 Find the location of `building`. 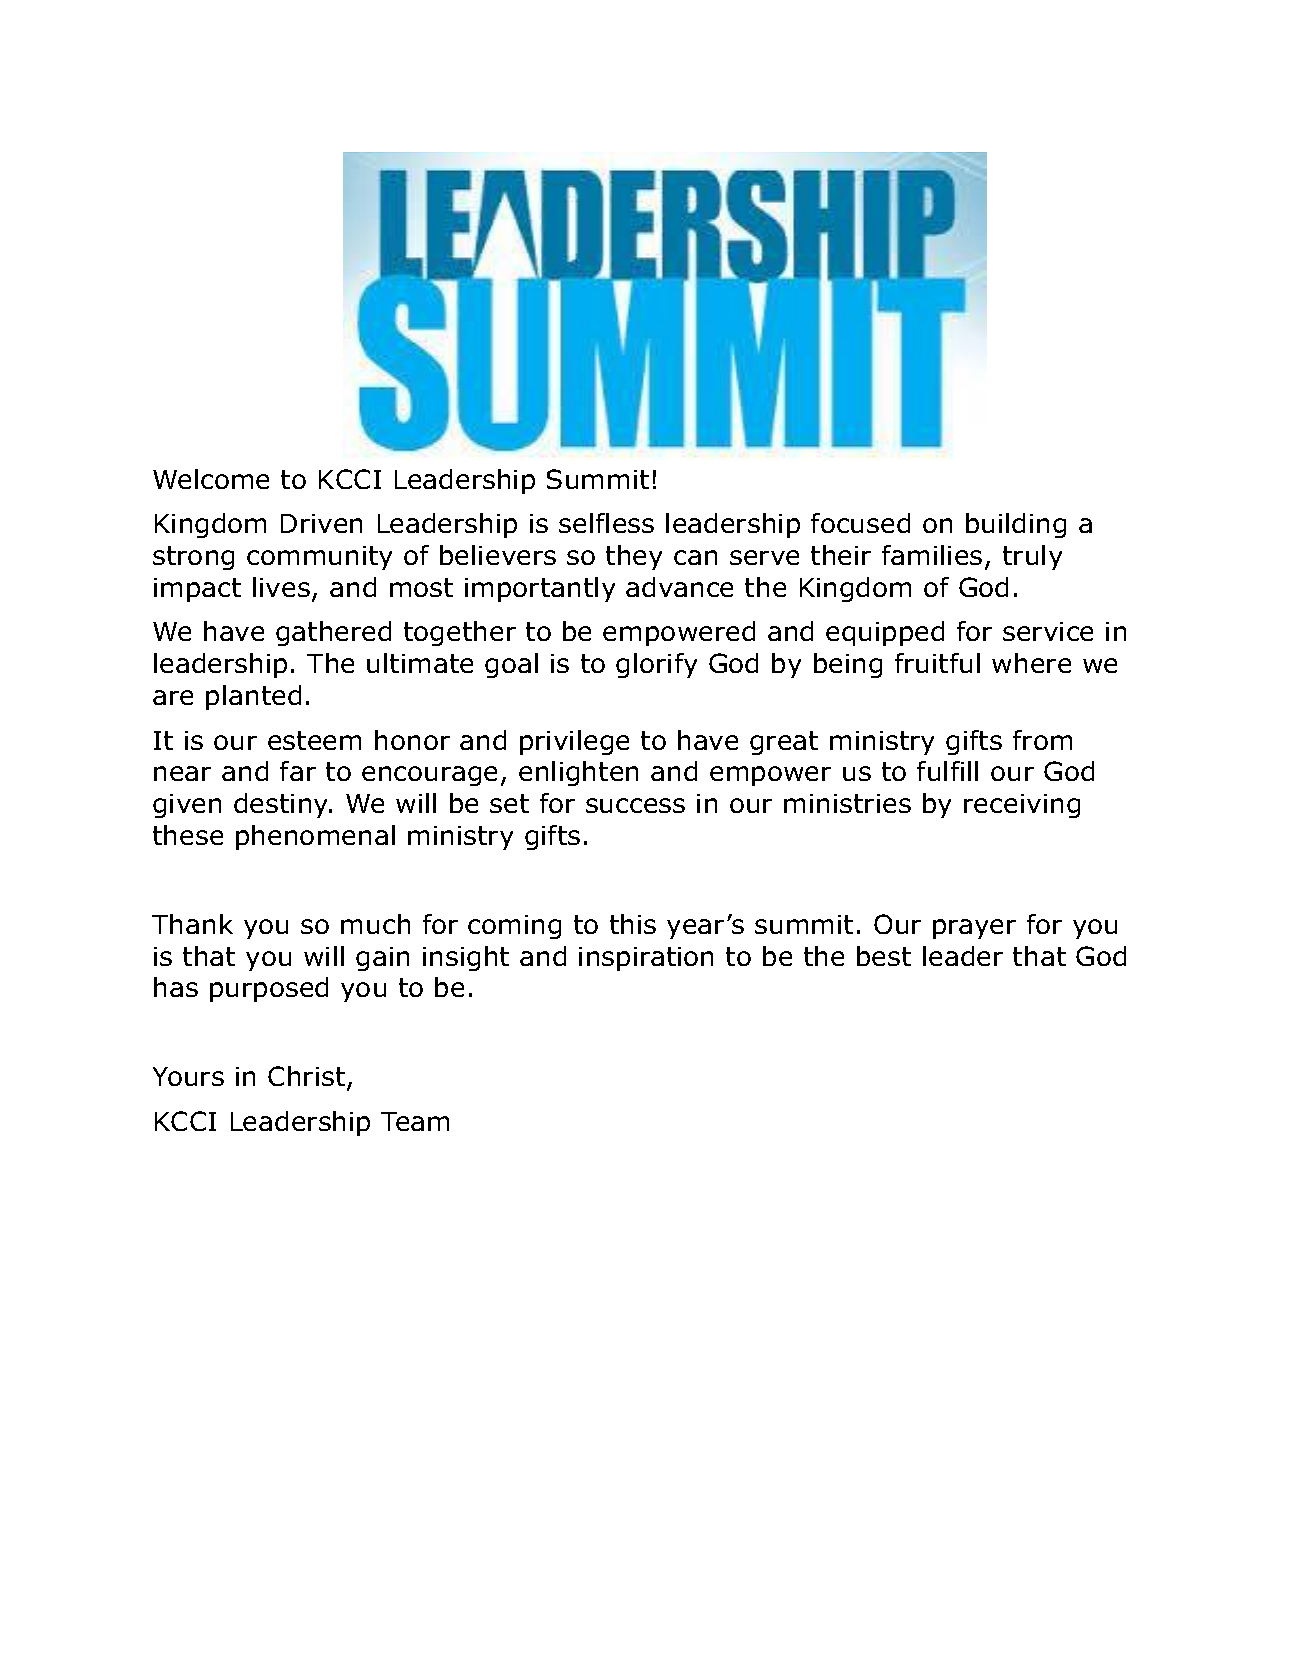

building is located at coordinates (1016, 525).
